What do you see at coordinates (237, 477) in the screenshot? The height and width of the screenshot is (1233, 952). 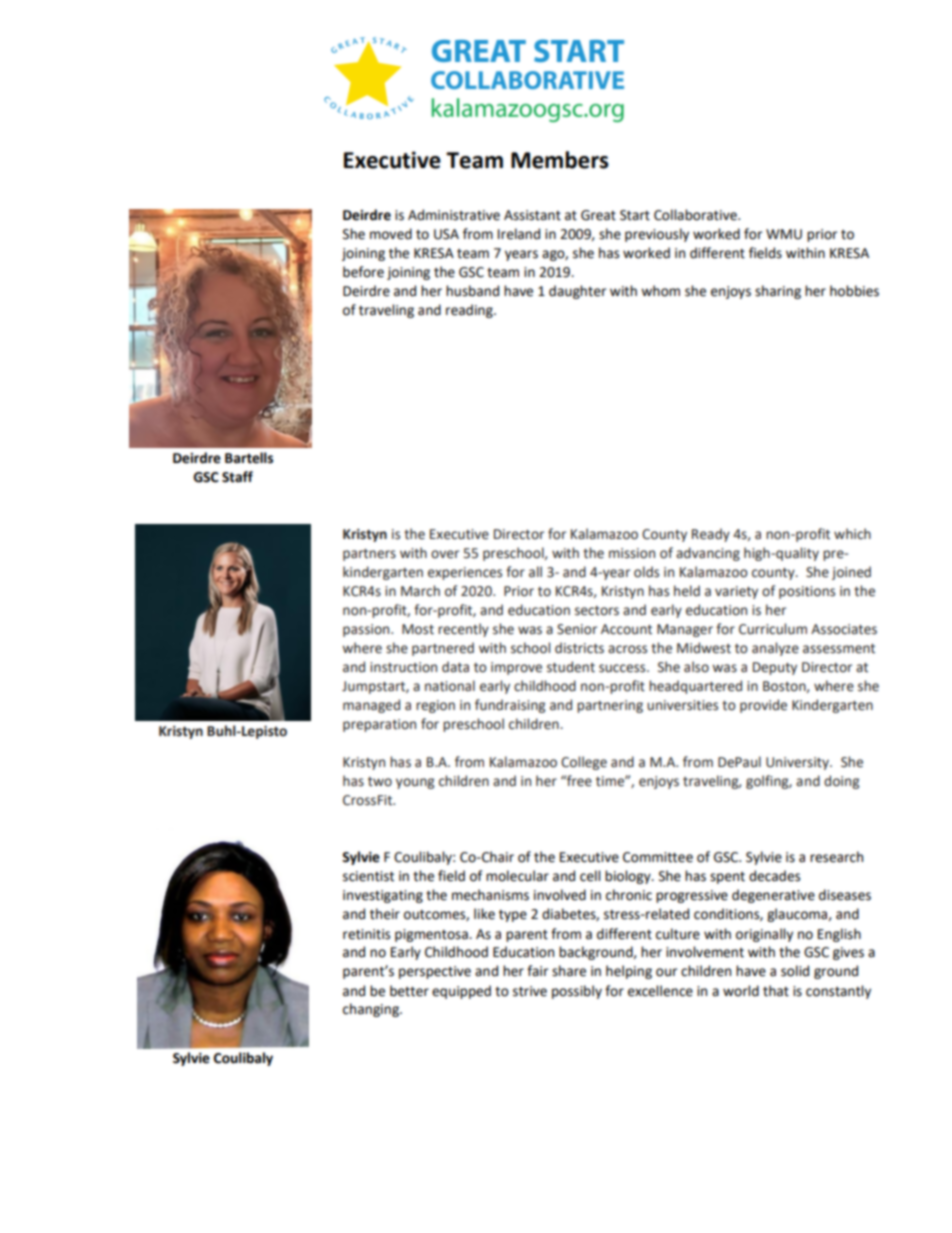 I see `Staff` at bounding box center [237, 477].
